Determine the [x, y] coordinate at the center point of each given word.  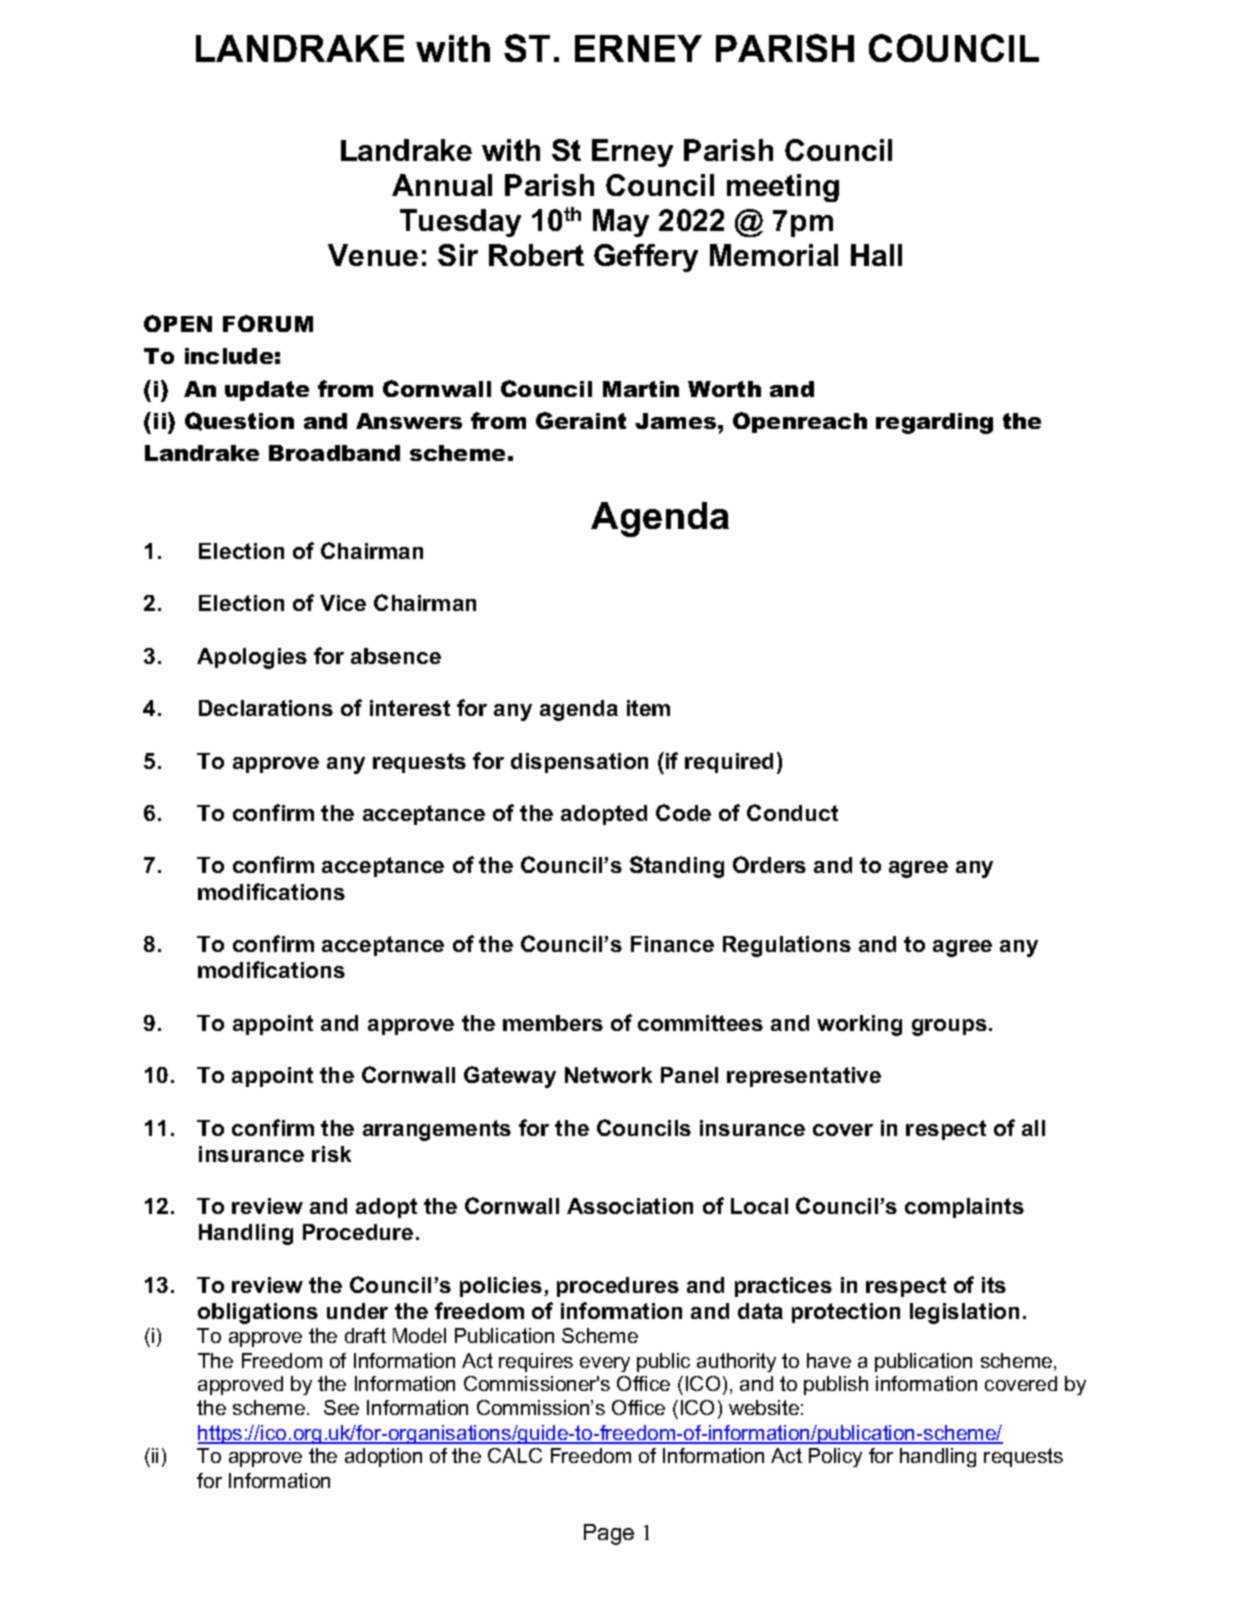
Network [608, 1075]
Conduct [792, 812]
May [621, 223]
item [648, 708]
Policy [835, 1457]
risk [331, 1154]
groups [949, 1027]
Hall [876, 255]
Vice [343, 603]
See [341, 1407]
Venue [373, 255]
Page [609, 1534]
